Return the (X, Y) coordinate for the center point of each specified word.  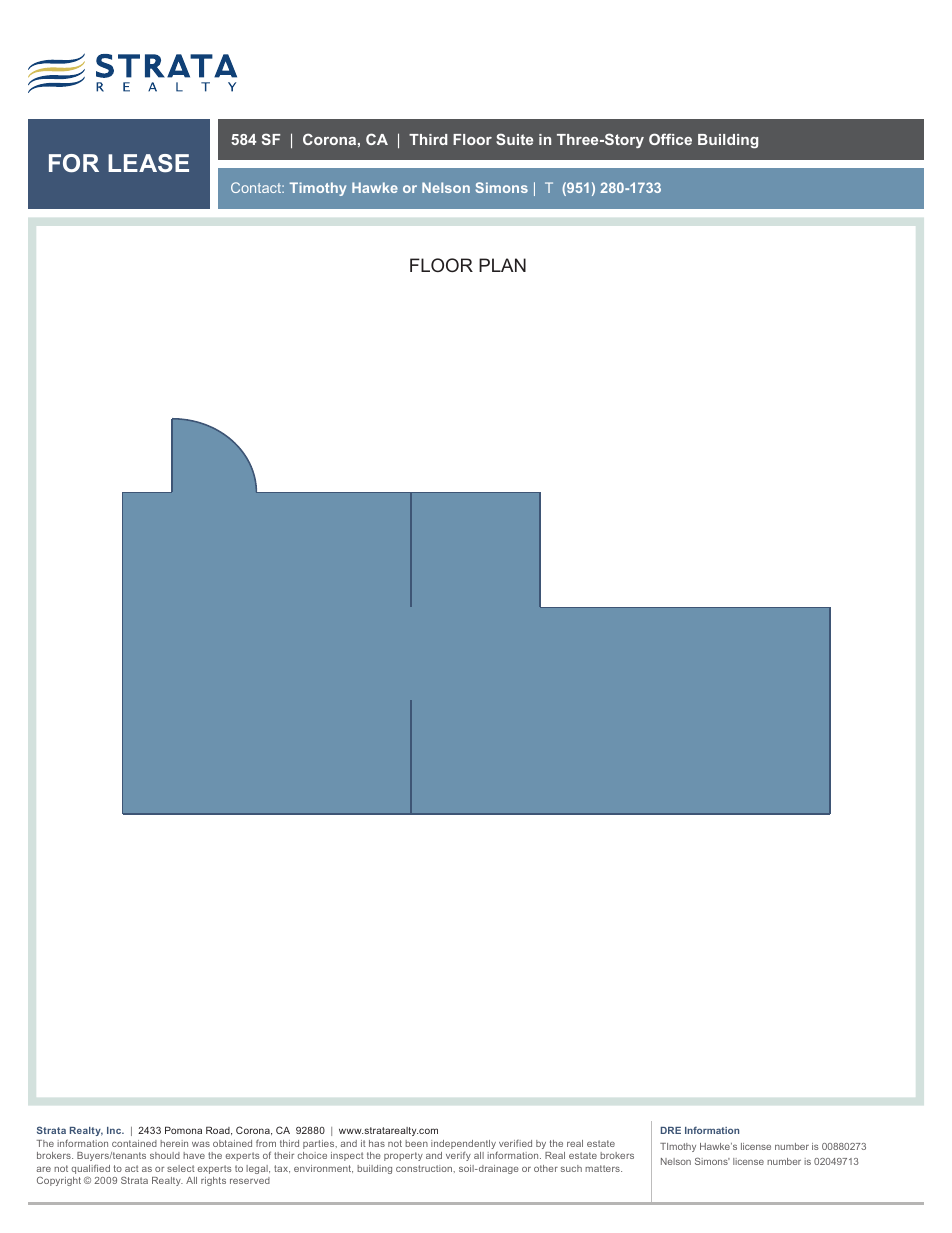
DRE (671, 1130)
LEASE (148, 163)
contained (134, 1143)
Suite (514, 139)
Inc (115, 1130)
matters (603, 1168)
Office (670, 139)
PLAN (502, 265)
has (377, 1143)
